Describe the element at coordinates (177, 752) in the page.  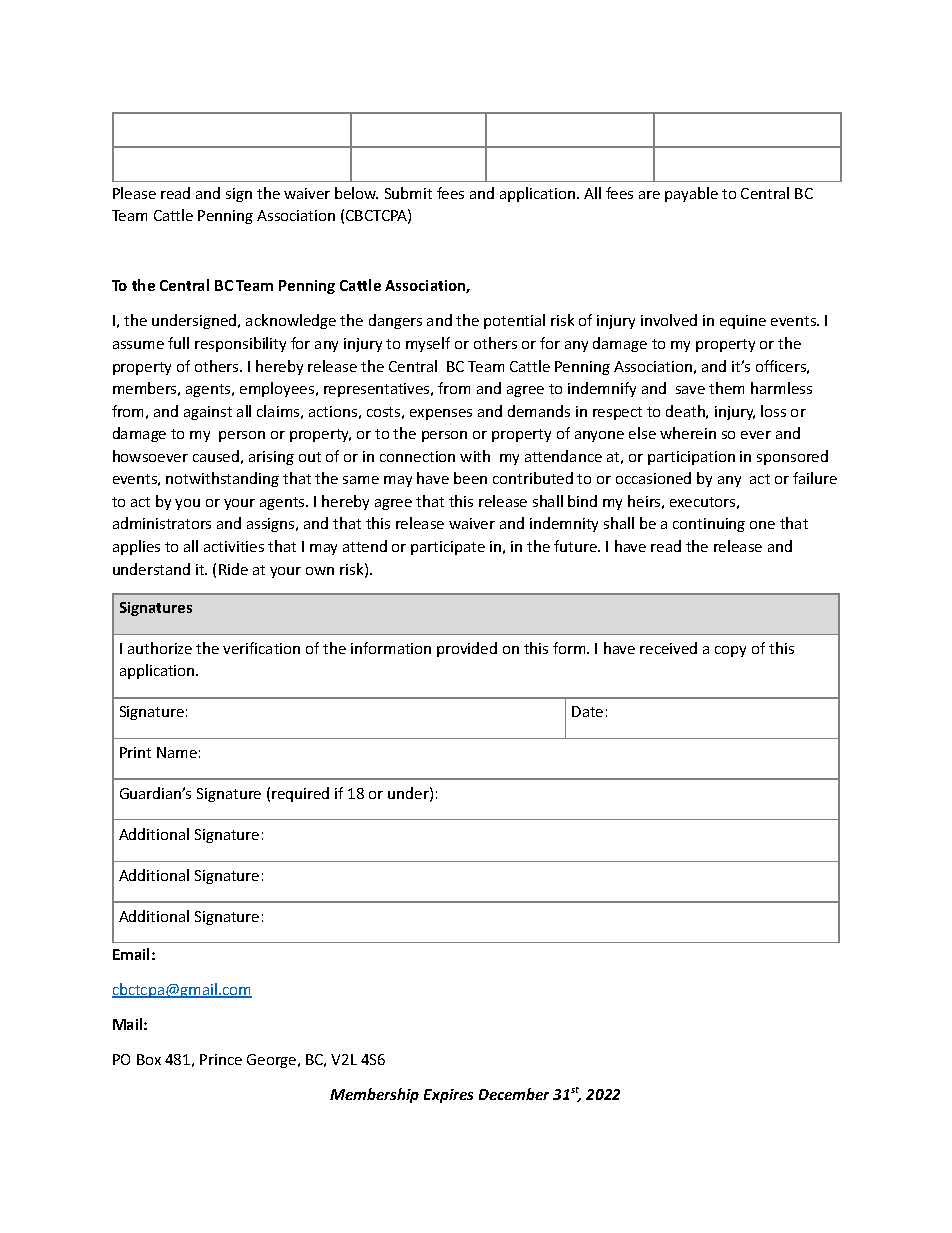
I see `Name` at that location.
